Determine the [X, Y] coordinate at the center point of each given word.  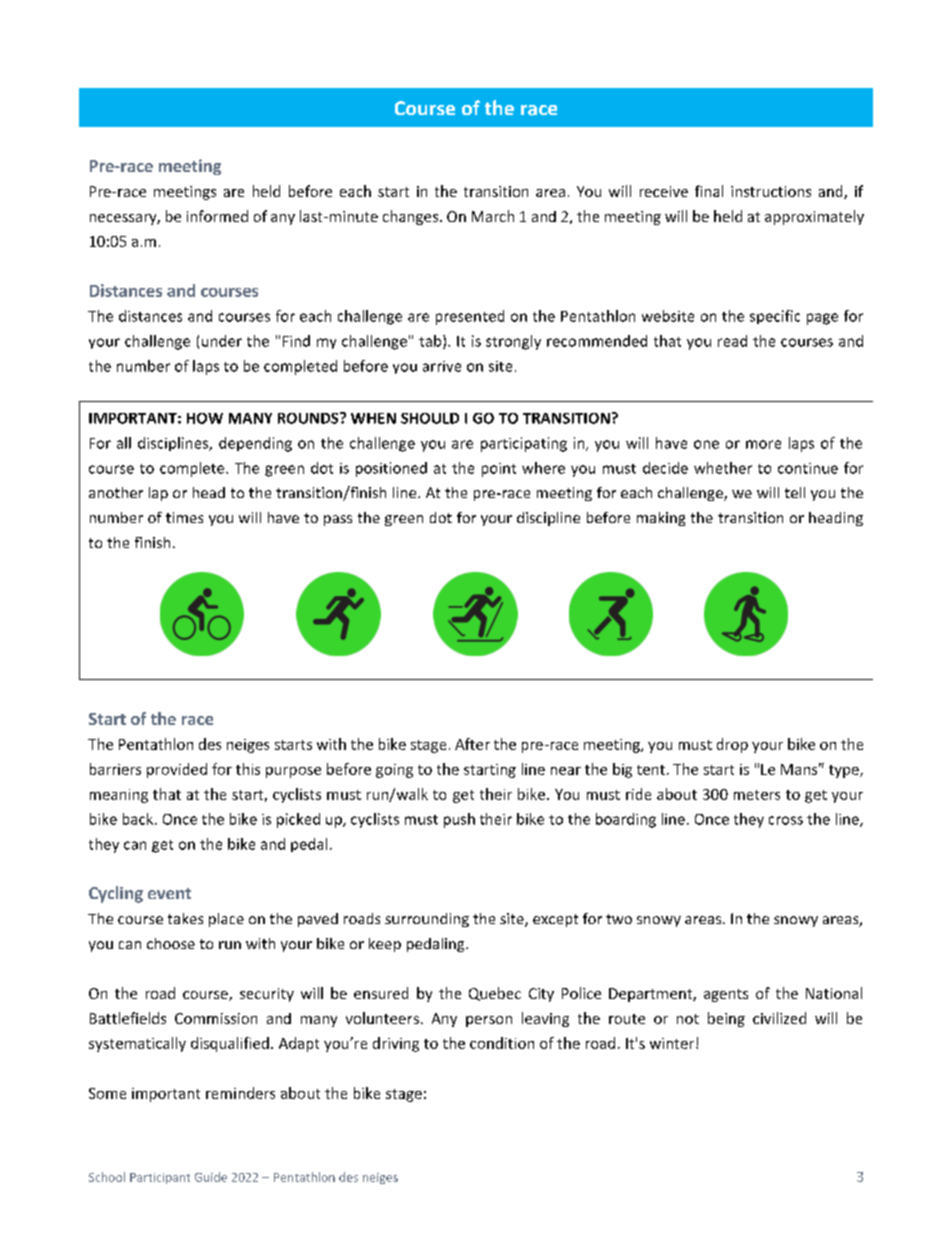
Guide [211, 1177]
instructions [771, 191]
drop [732, 745]
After [472, 744]
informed [217, 216]
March [493, 216]
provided [177, 770]
